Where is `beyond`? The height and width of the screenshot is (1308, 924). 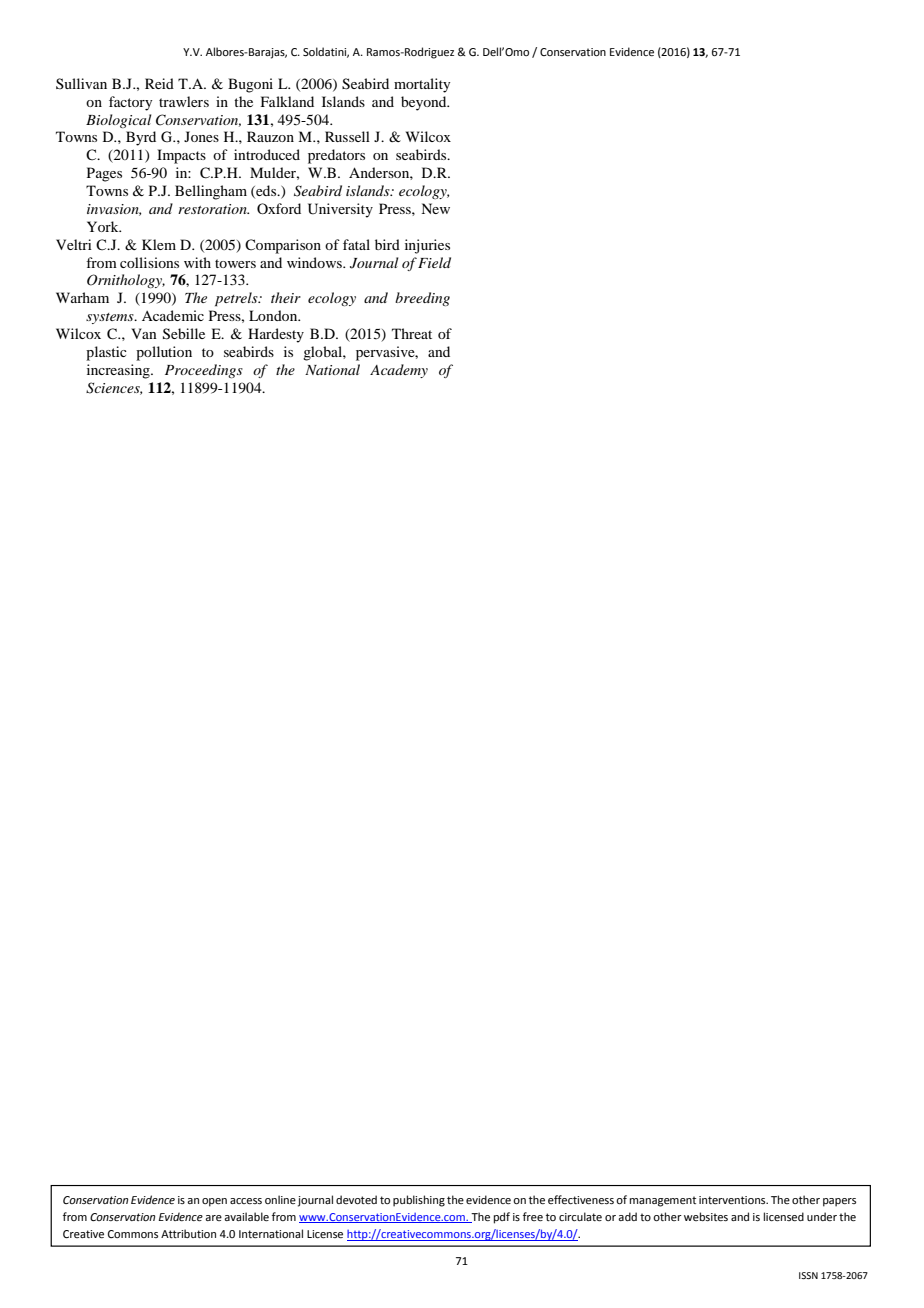 beyond is located at coordinates (425, 103).
